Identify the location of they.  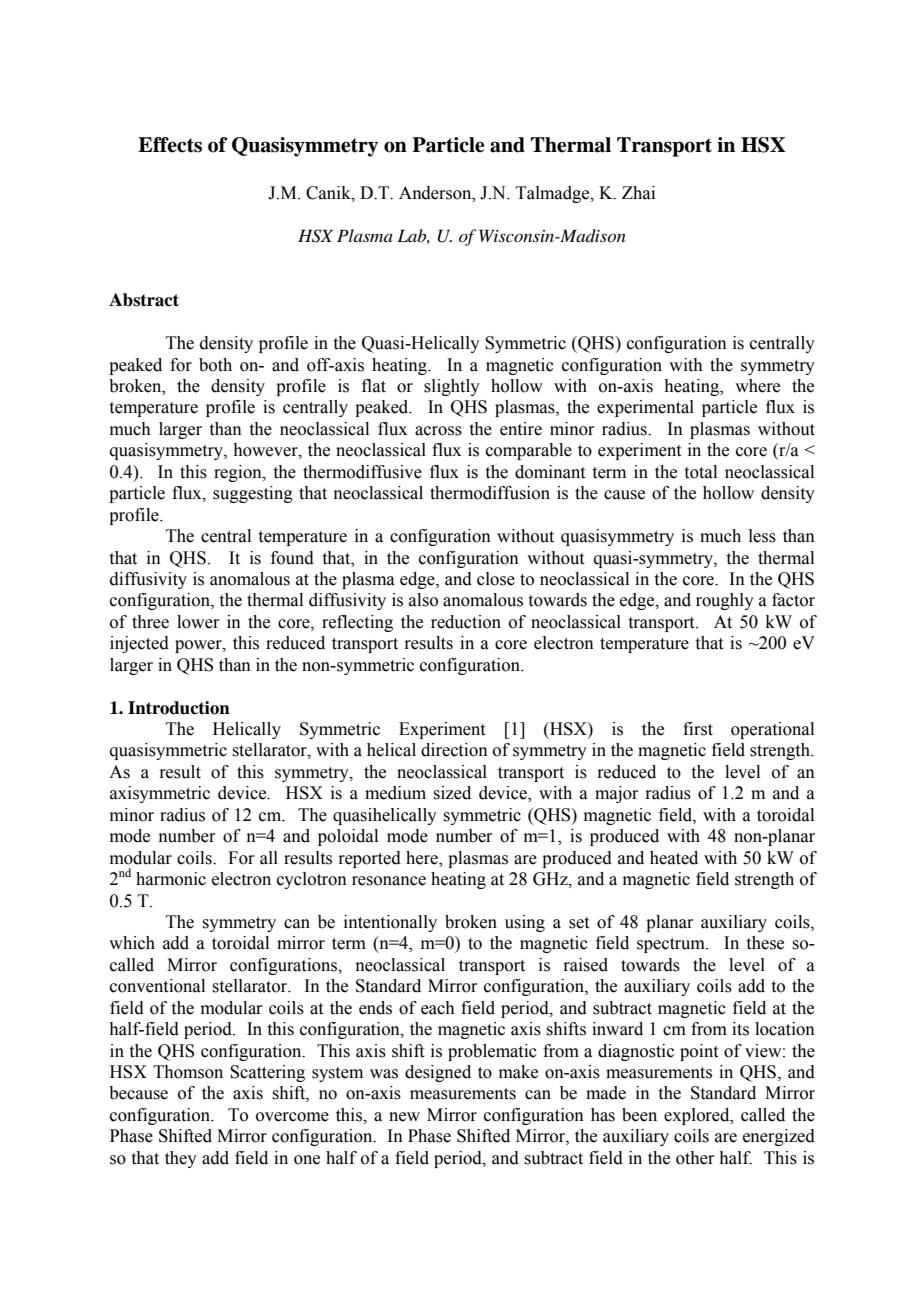
(181, 1159).
